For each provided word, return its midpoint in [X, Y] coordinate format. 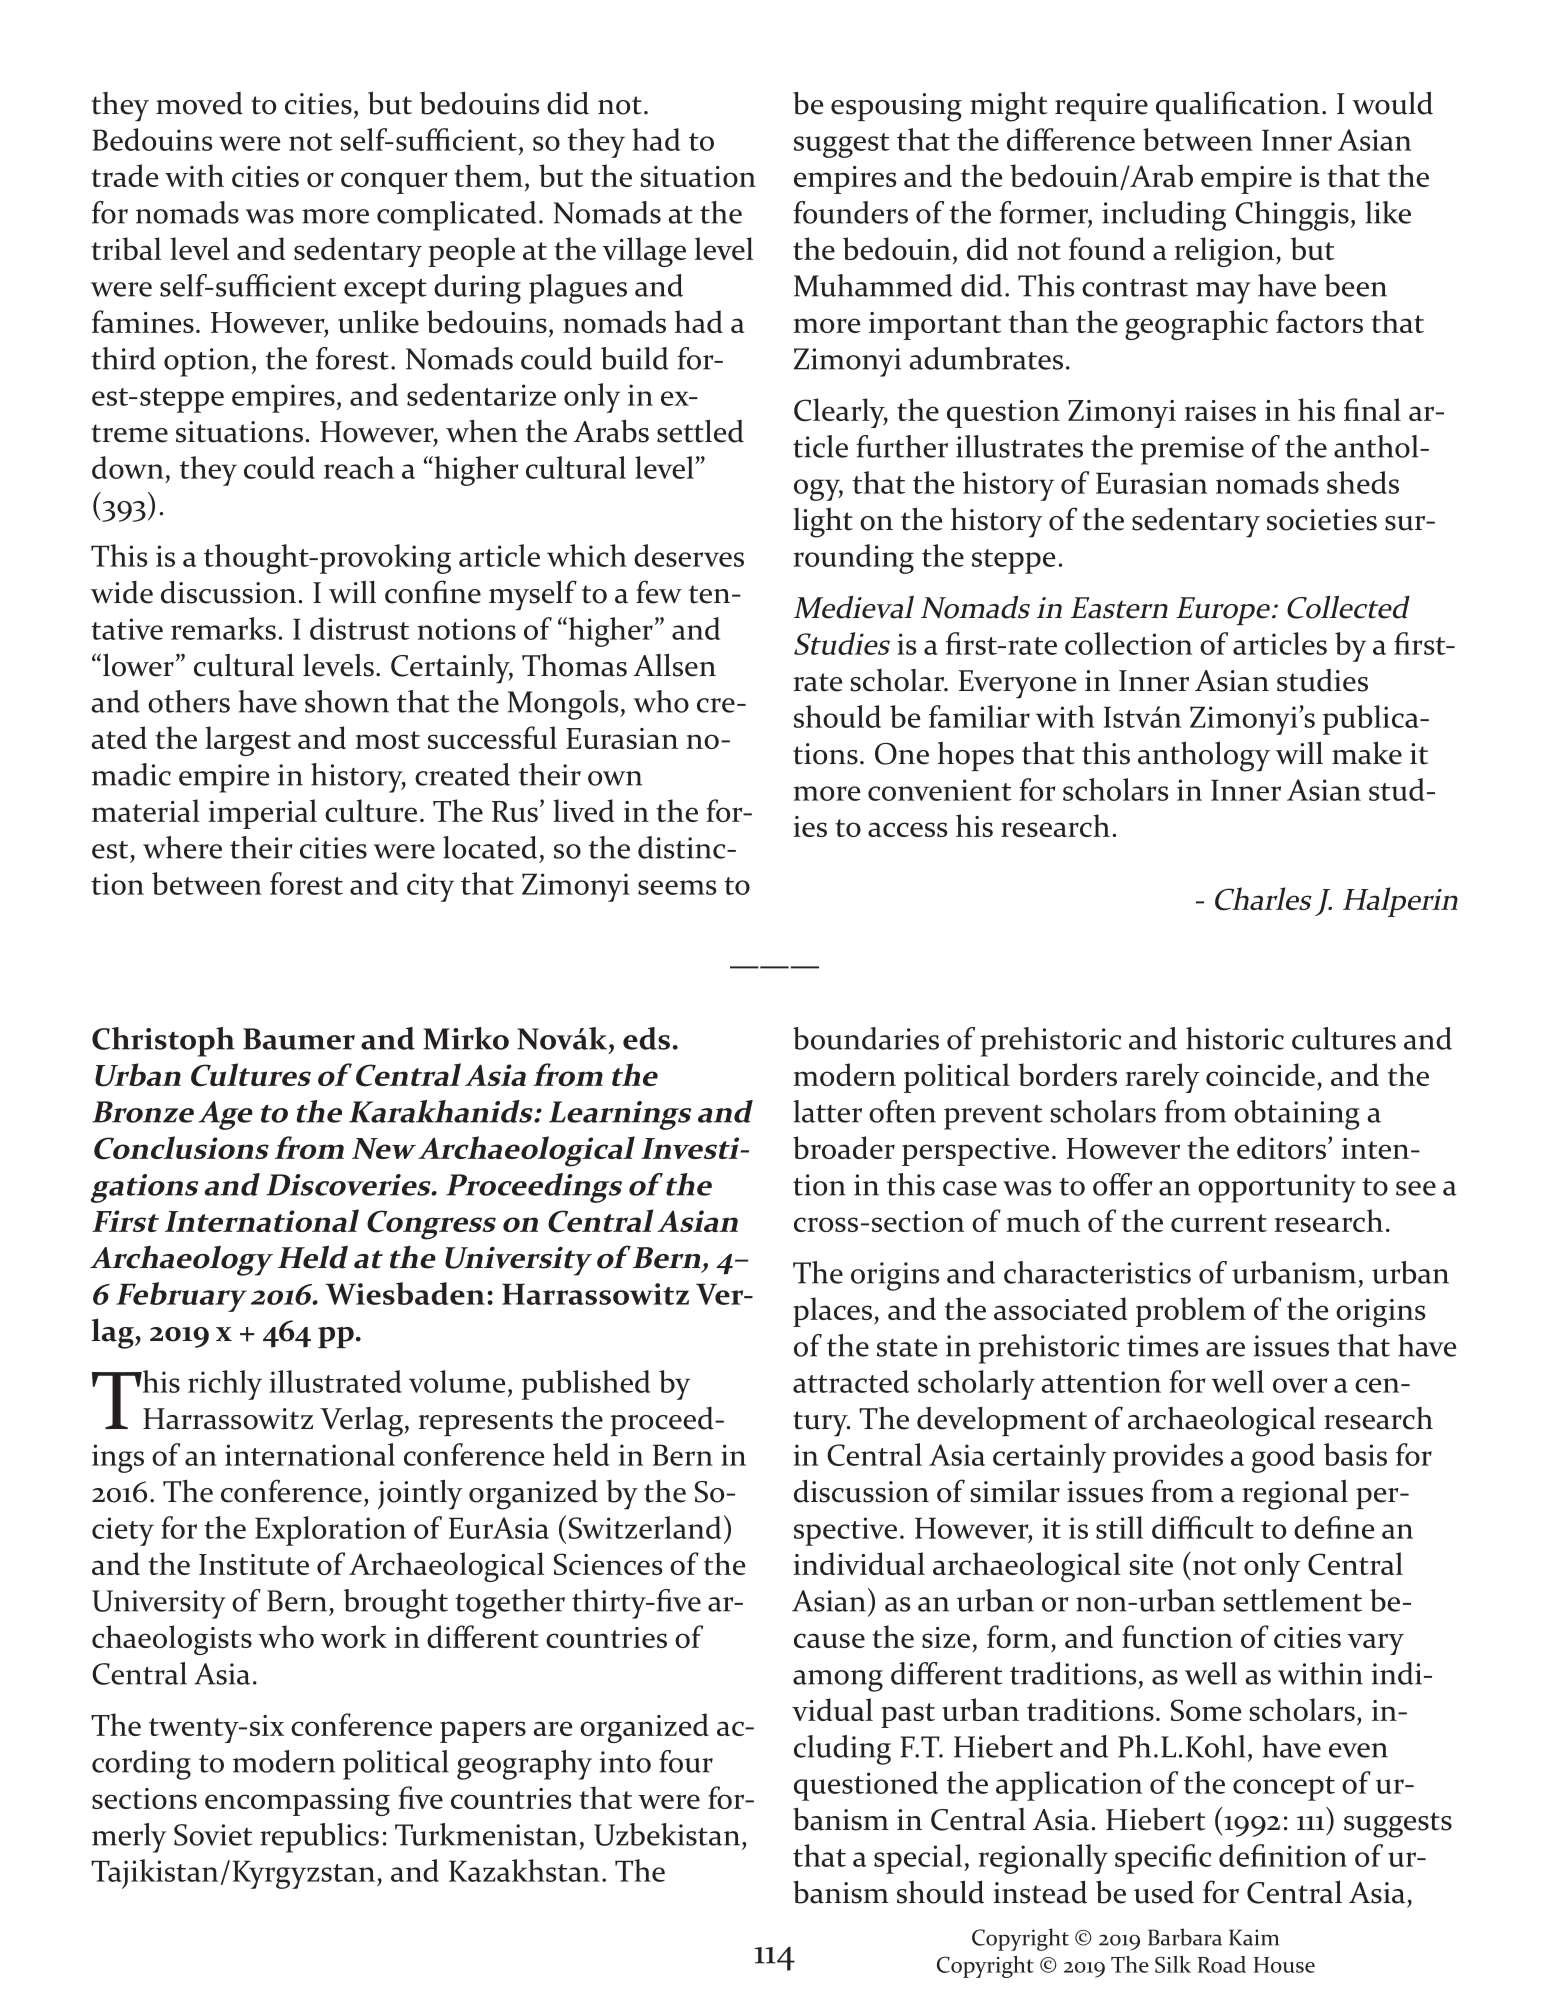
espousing [896, 107]
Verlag [363, 1422]
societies [1322, 520]
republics [319, 1838]
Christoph [163, 1042]
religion [1225, 252]
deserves [689, 555]
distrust [359, 628]
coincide [1260, 1074]
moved [199, 103]
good [1283, 1458]
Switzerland [645, 1527]
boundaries [866, 1038]
